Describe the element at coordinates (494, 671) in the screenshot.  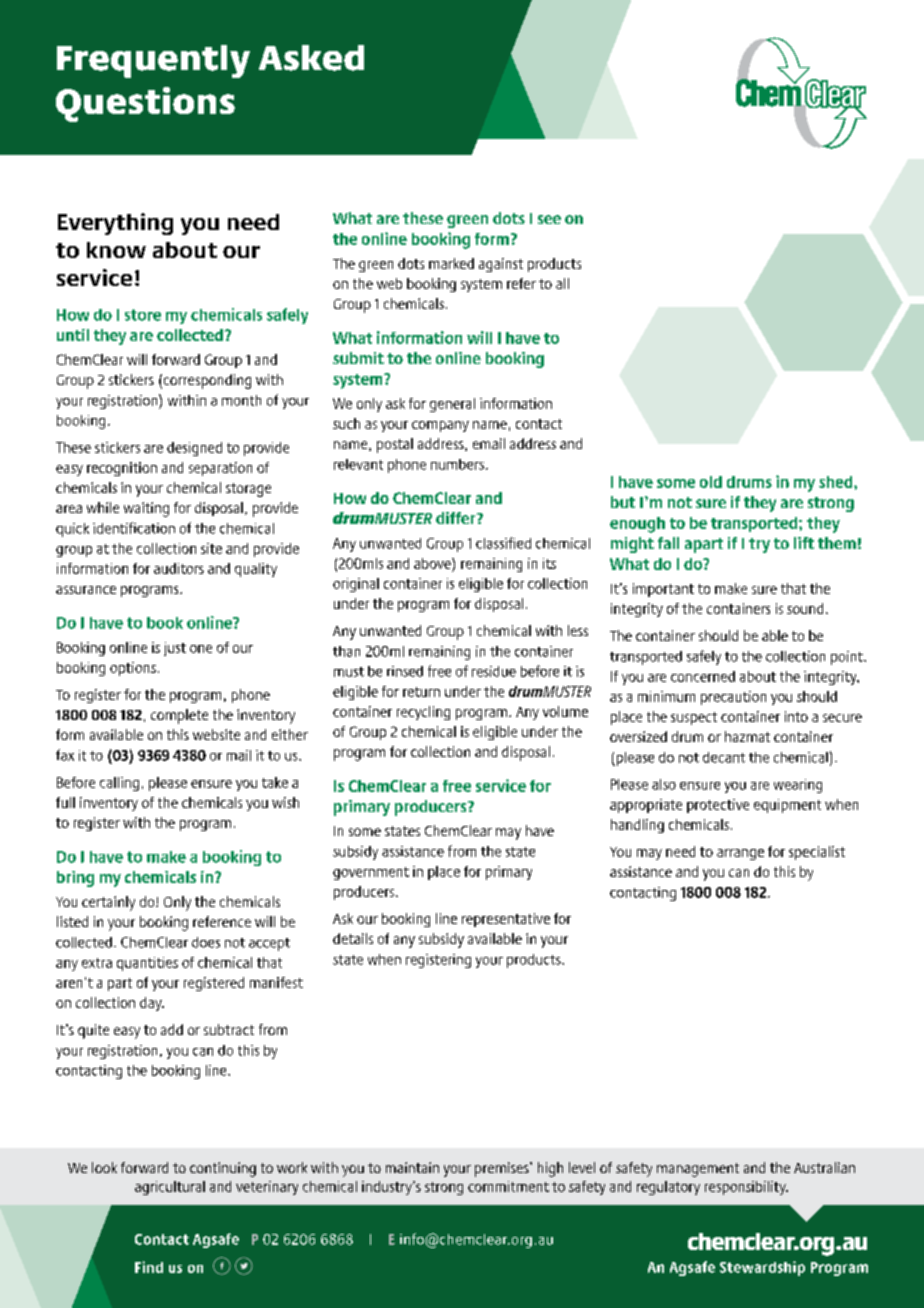
I see `residue` at that location.
